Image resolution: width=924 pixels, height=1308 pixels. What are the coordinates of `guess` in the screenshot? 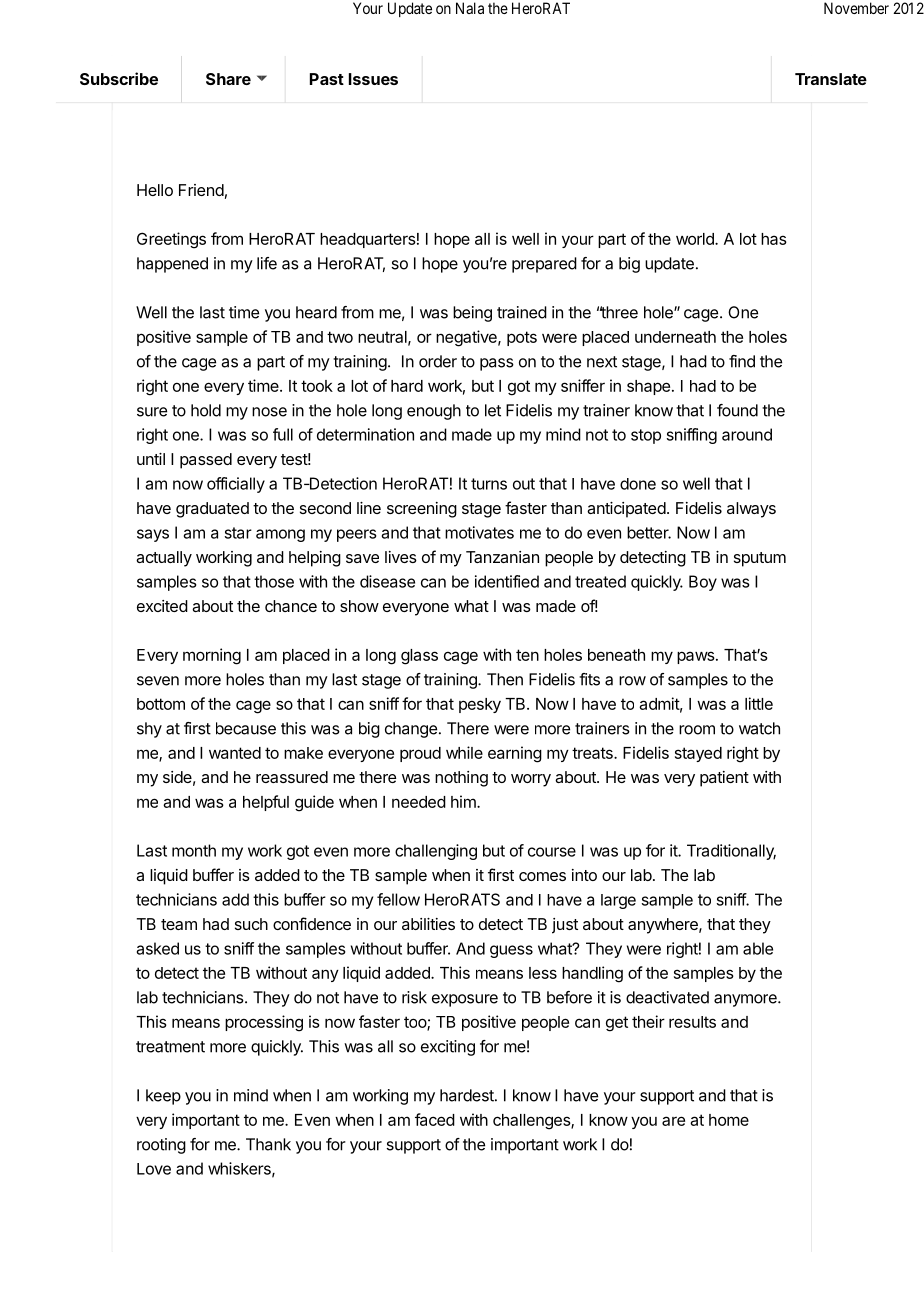 It's located at (511, 951).
